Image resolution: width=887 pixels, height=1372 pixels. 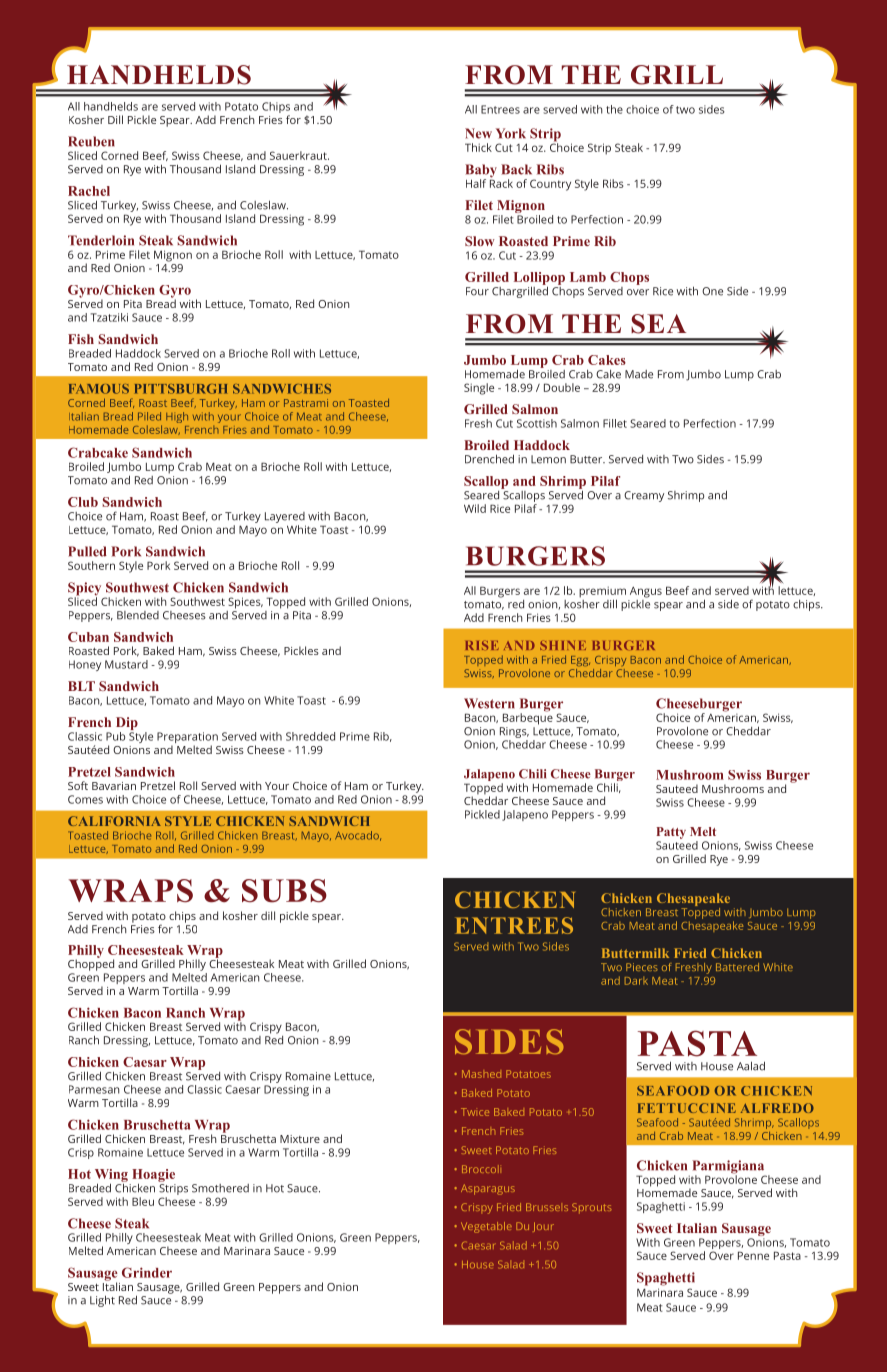 I want to click on Dip, so click(x=127, y=725).
